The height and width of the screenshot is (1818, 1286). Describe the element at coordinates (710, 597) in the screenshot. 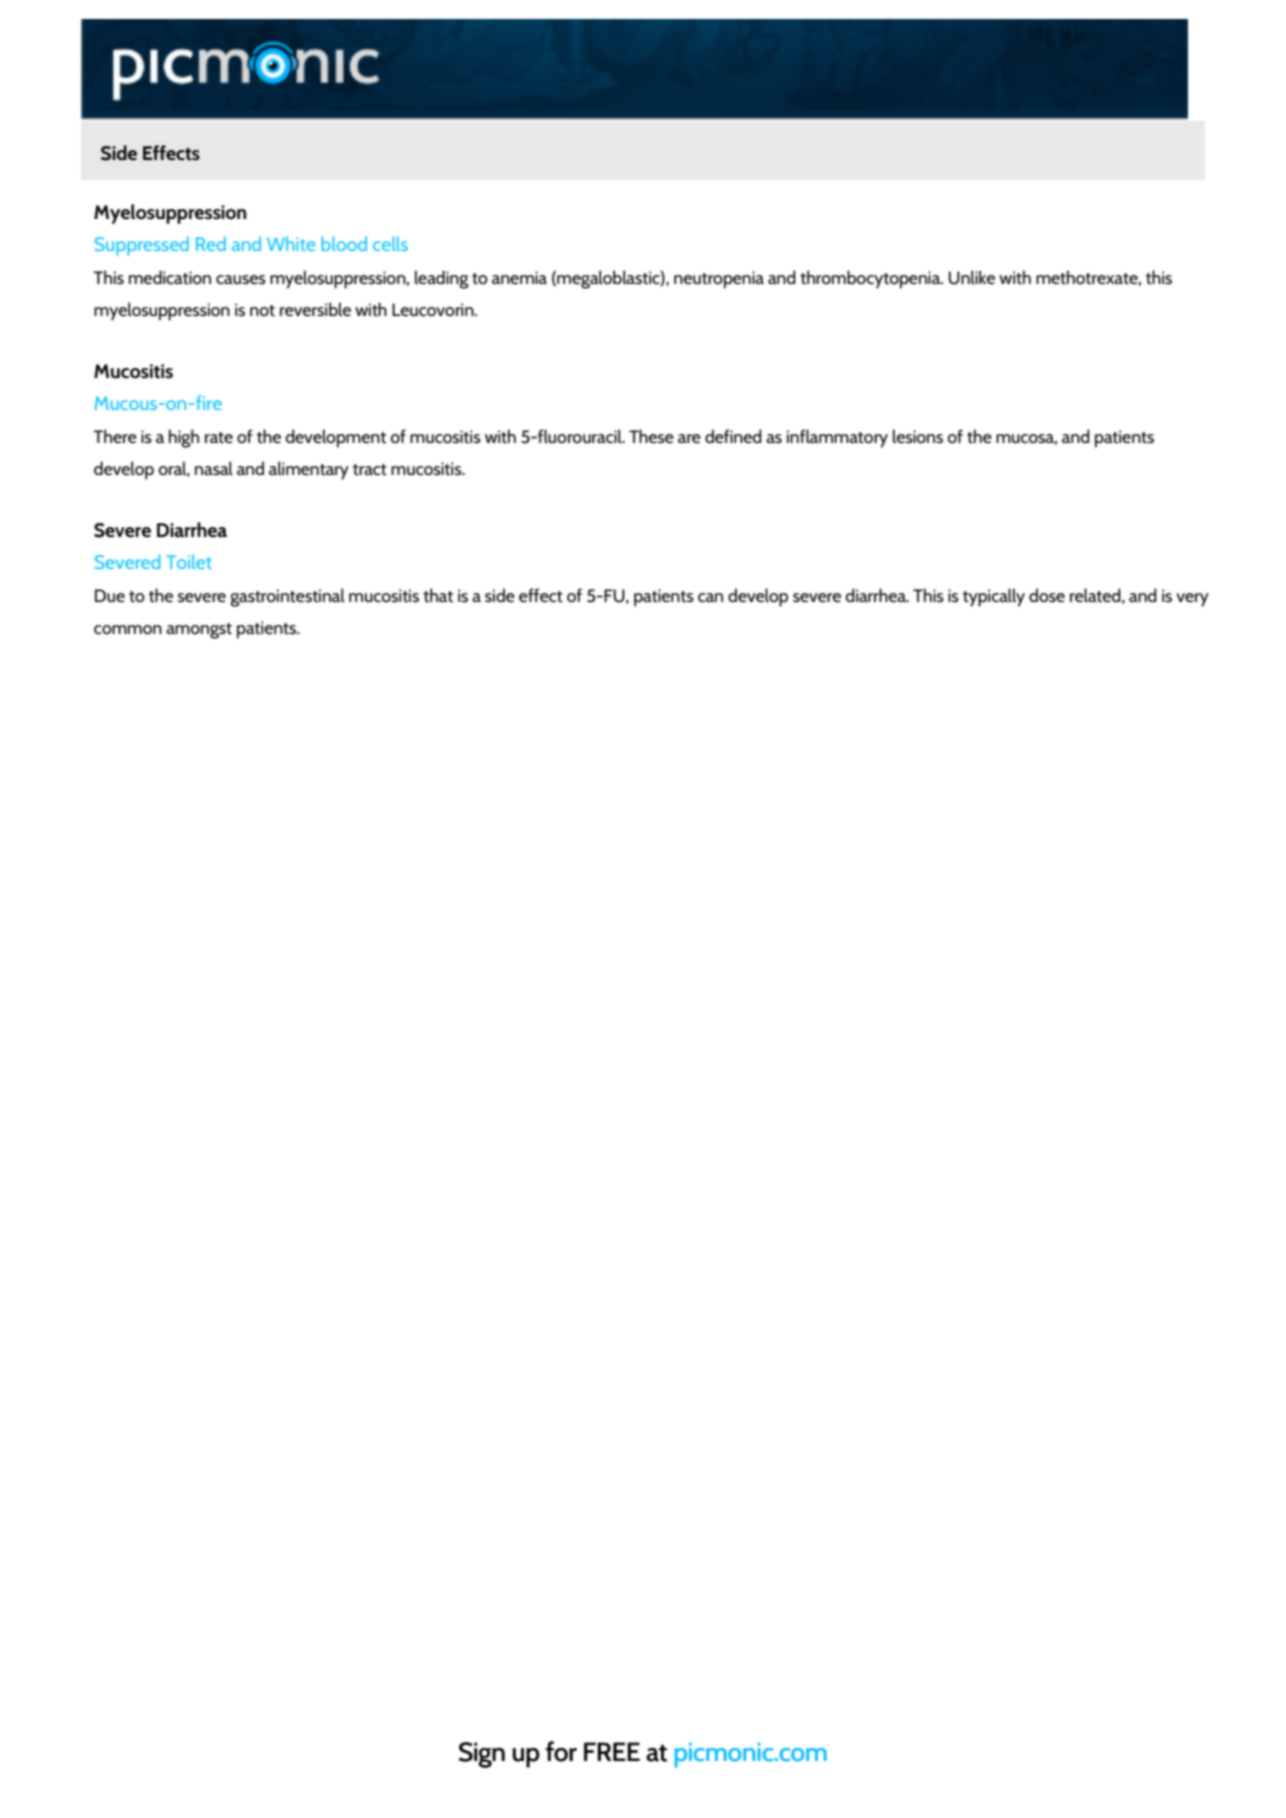

I see `can` at that location.
